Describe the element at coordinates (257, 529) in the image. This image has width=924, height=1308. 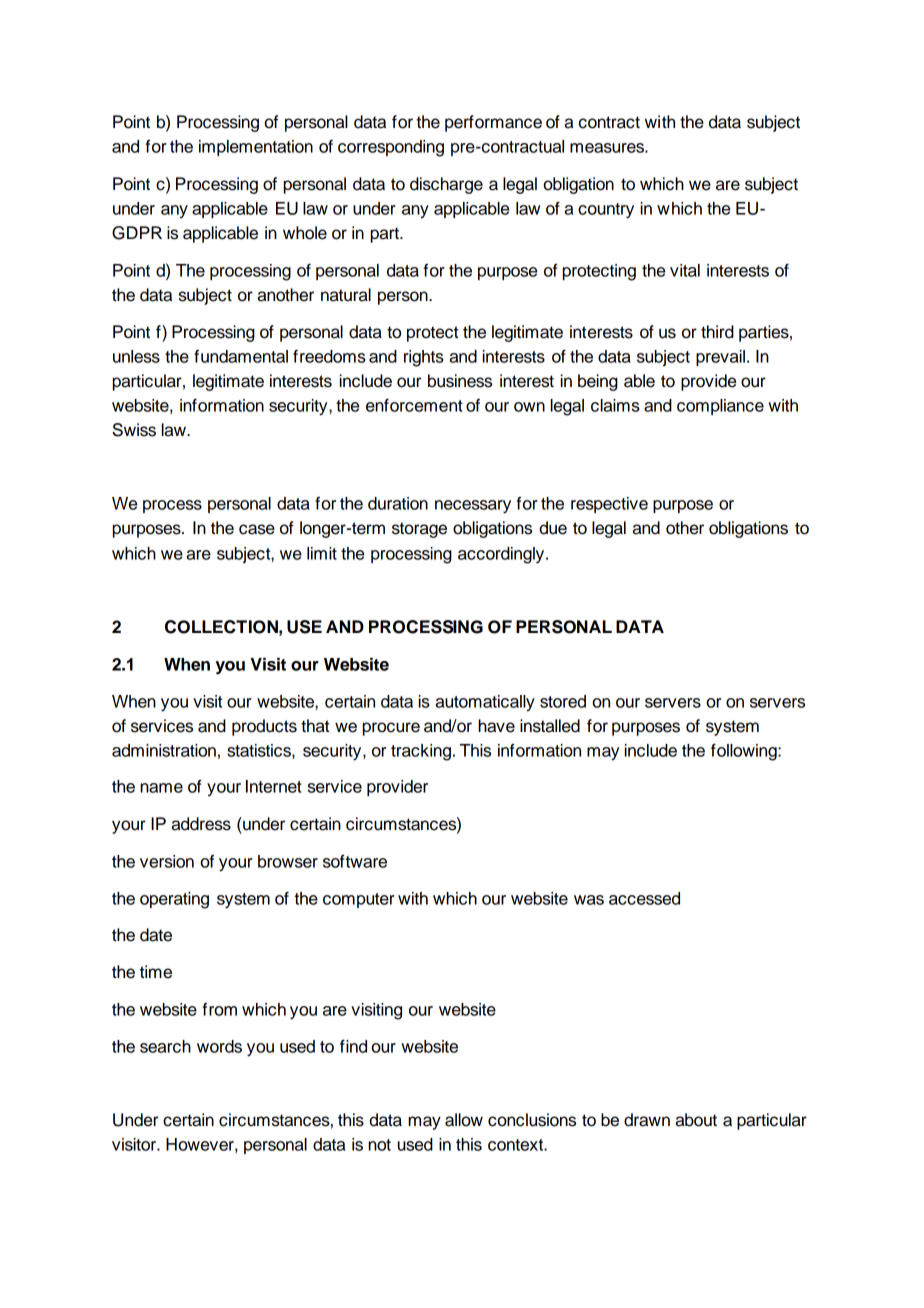
I see `case` at that location.
